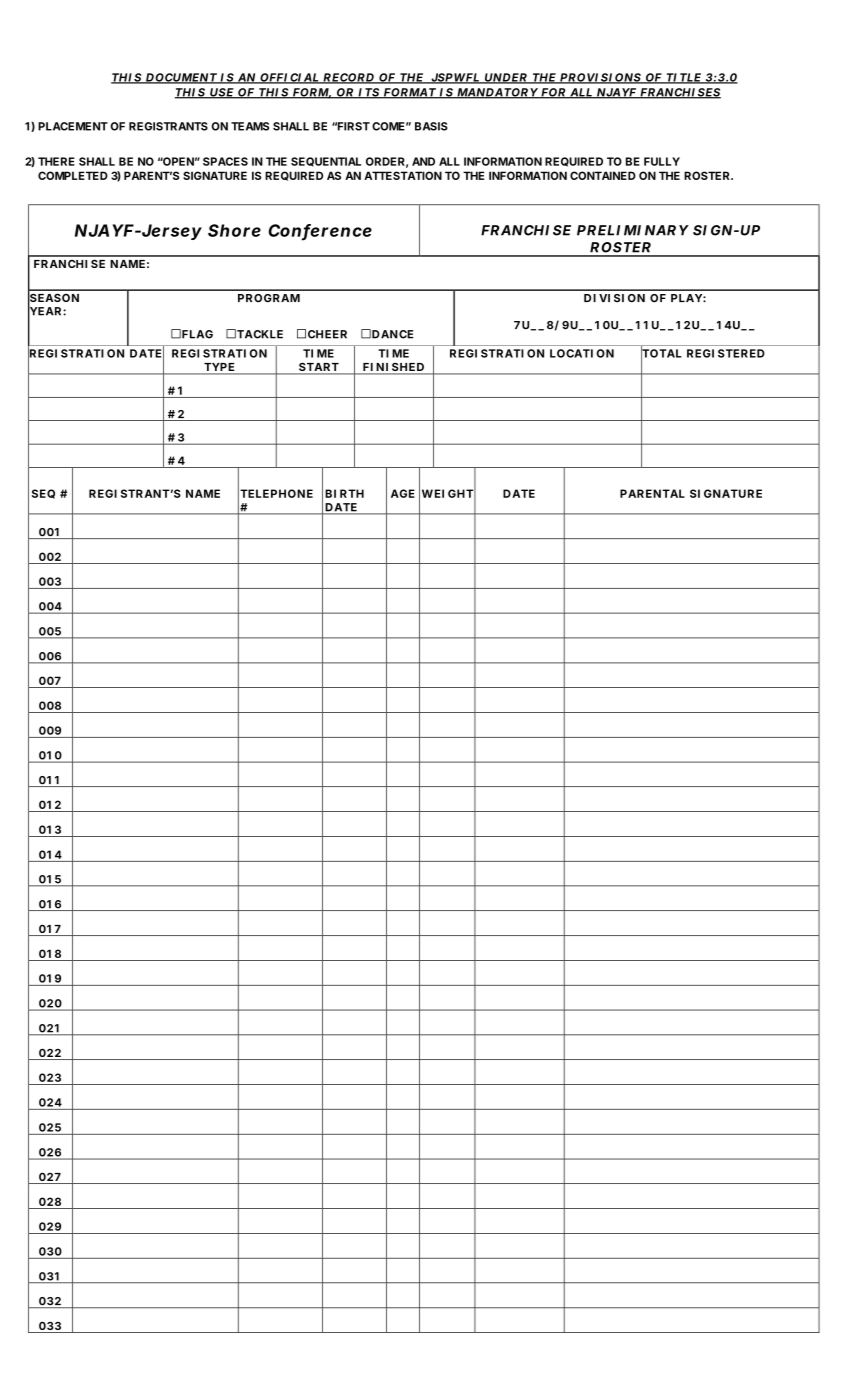 Image resolution: width=849 pixels, height=1400 pixels. Describe the element at coordinates (632, 230) in the image. I see `PRELIMINARY` at that location.
